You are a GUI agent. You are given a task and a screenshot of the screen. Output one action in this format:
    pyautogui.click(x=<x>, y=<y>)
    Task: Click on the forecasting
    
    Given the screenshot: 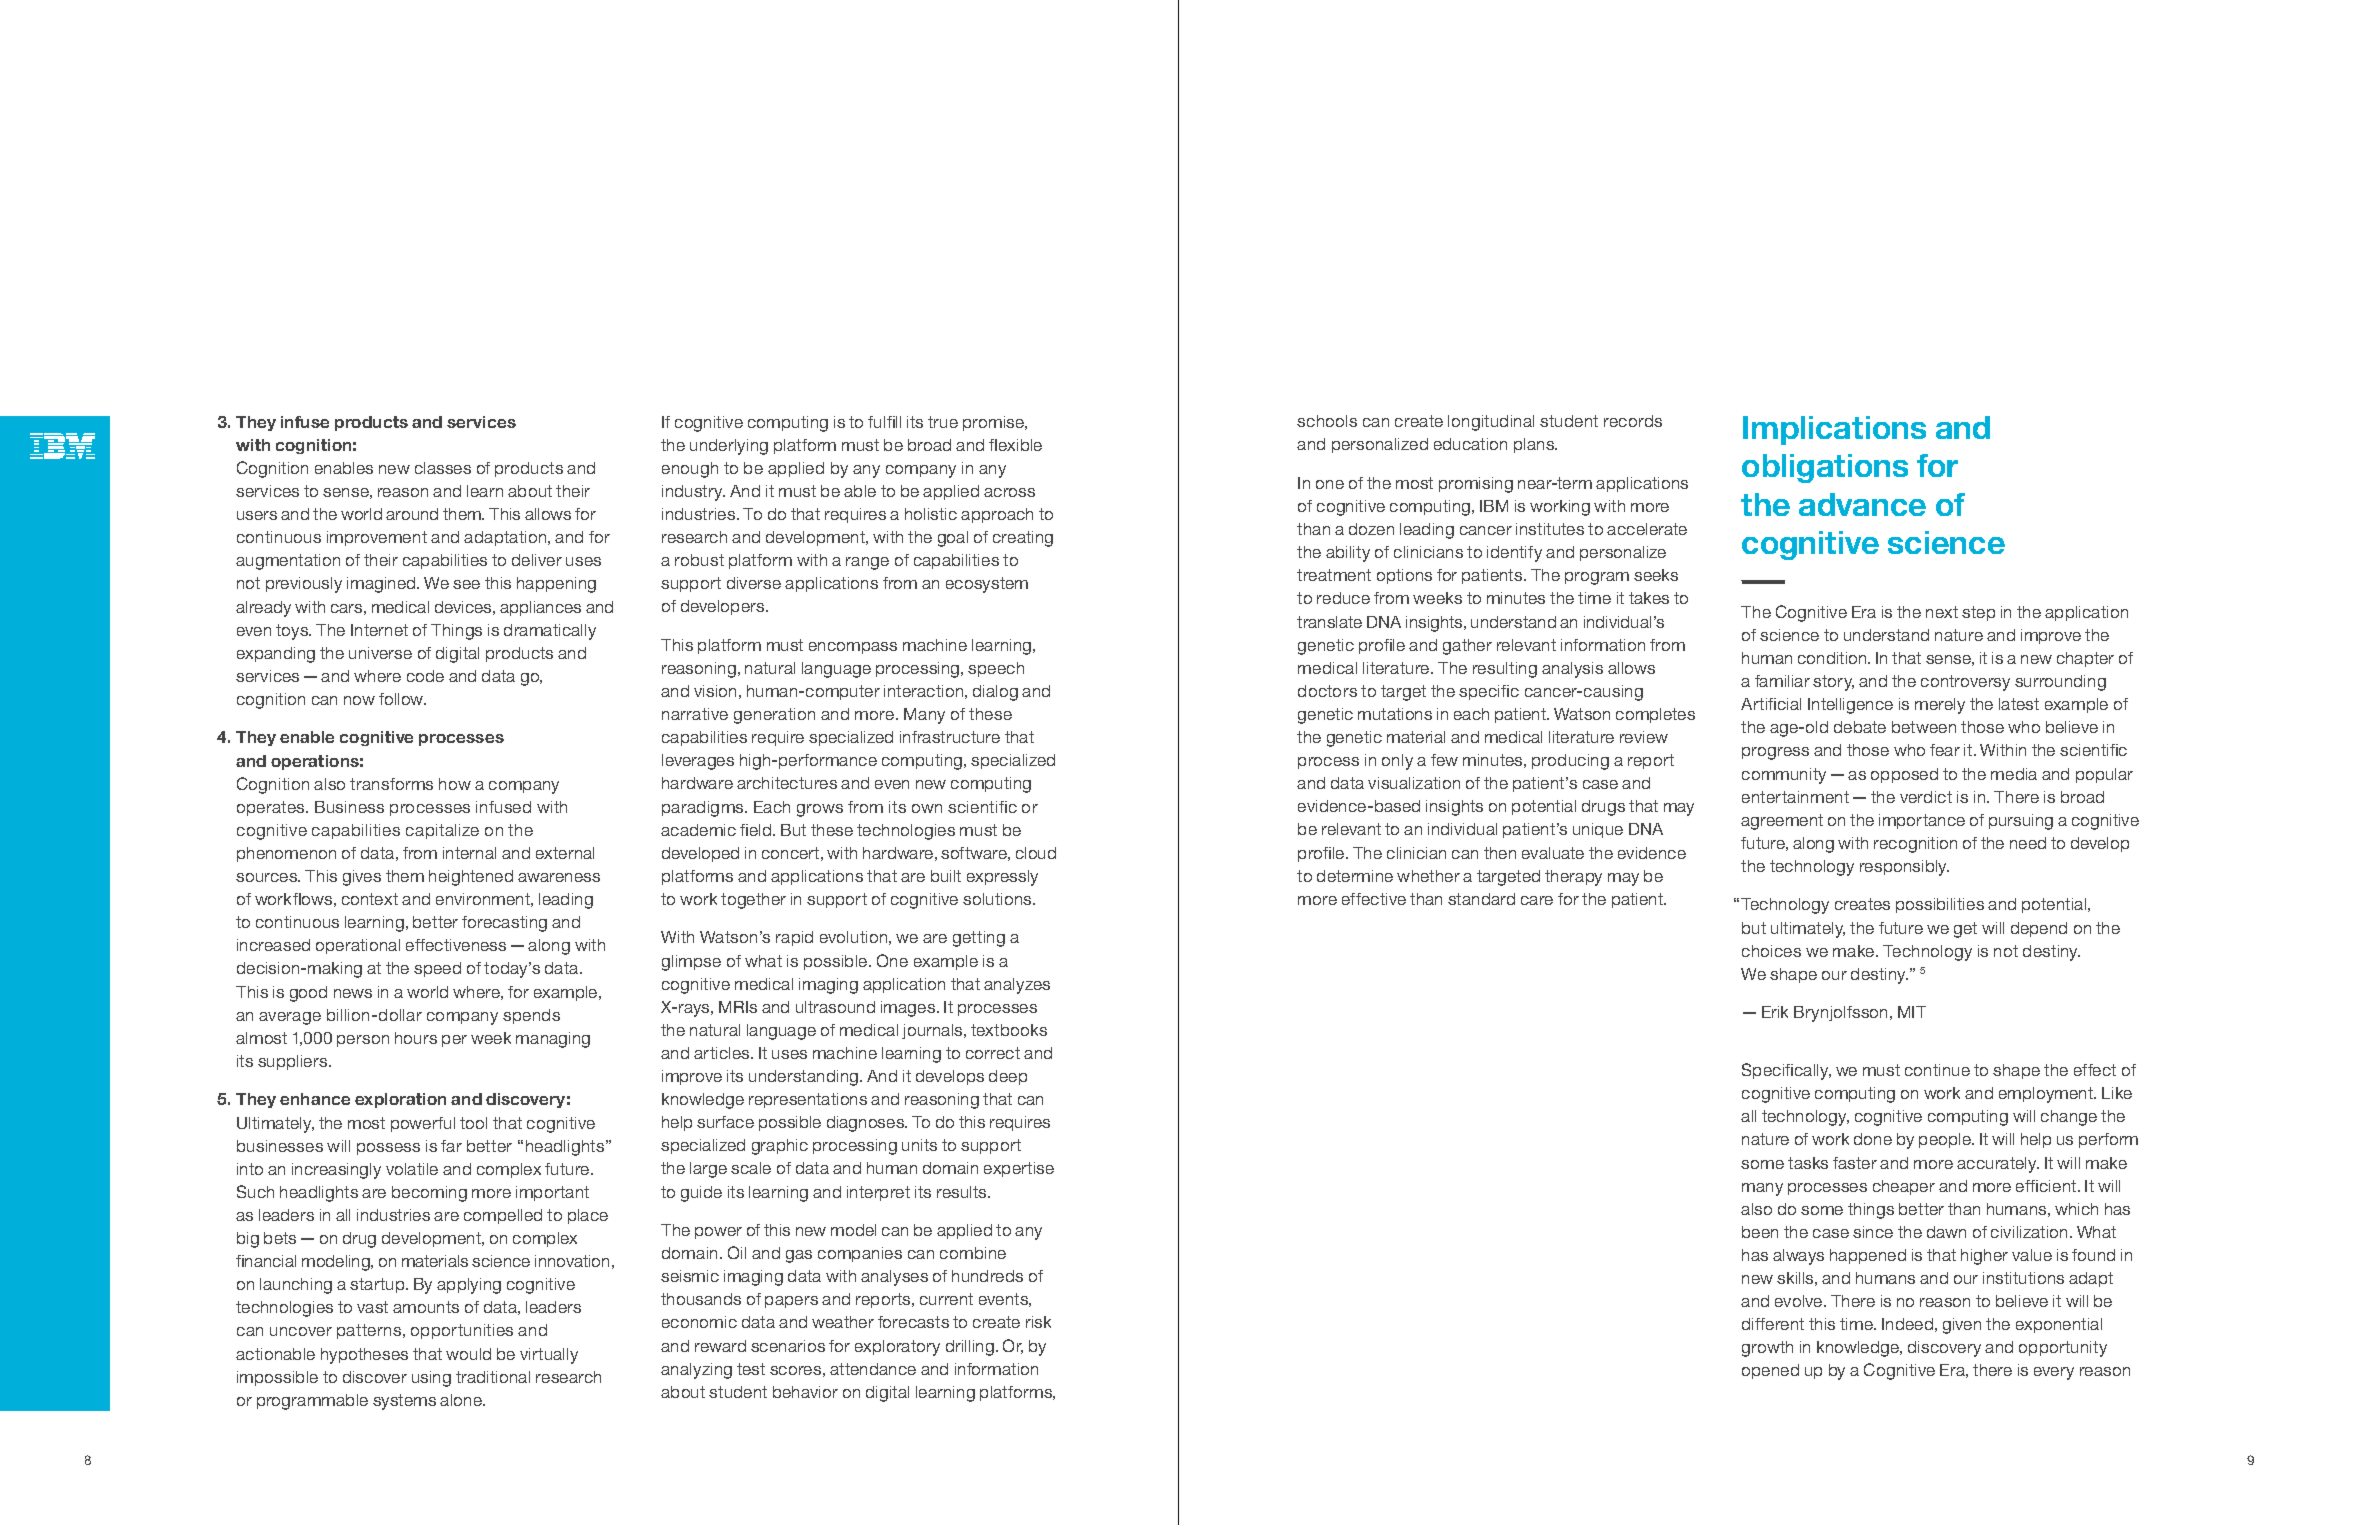 What is the action you would take?
    pyautogui.click(x=504, y=924)
